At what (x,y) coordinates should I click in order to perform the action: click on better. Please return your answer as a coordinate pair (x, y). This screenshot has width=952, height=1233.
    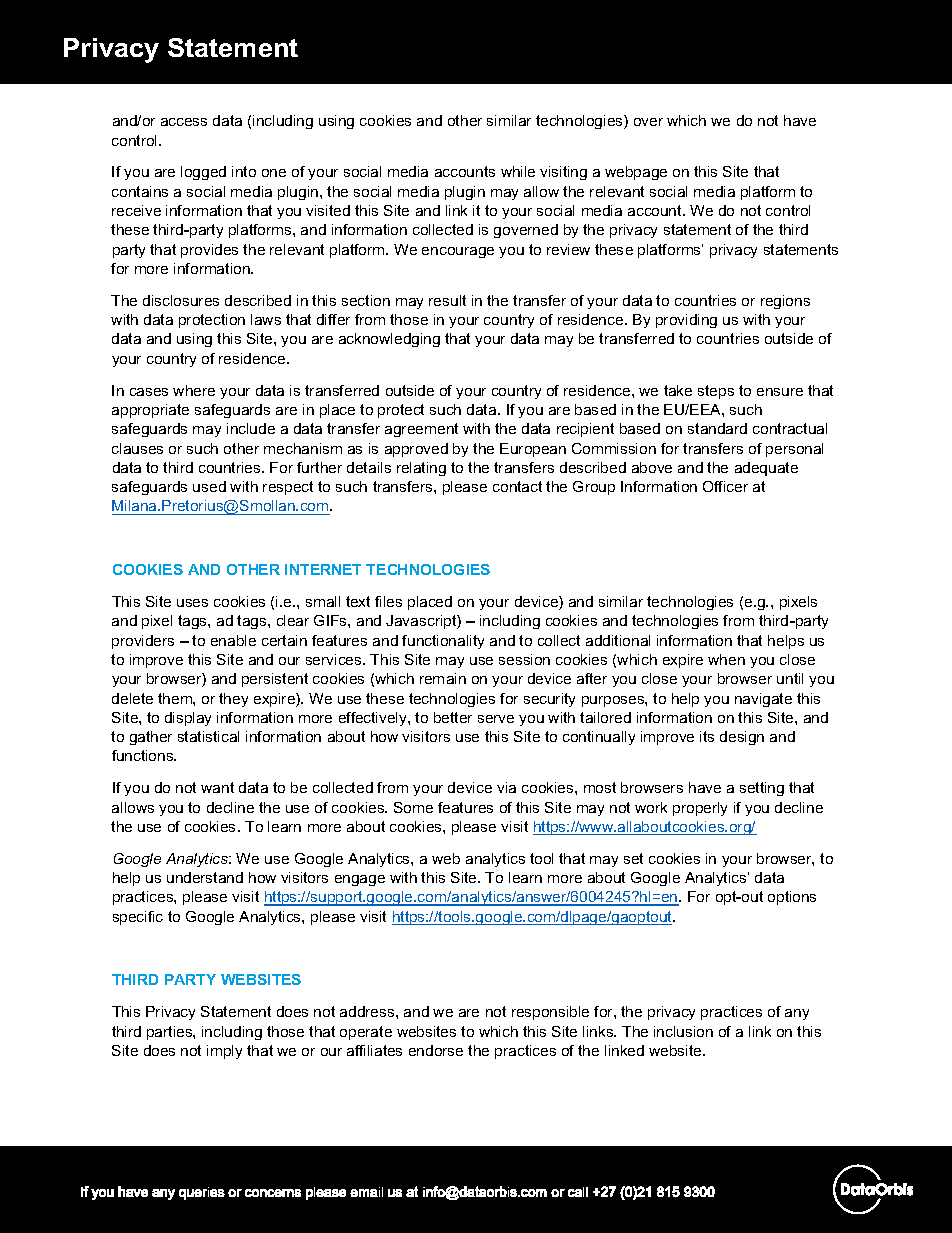
    Looking at the image, I should click on (453, 717).
